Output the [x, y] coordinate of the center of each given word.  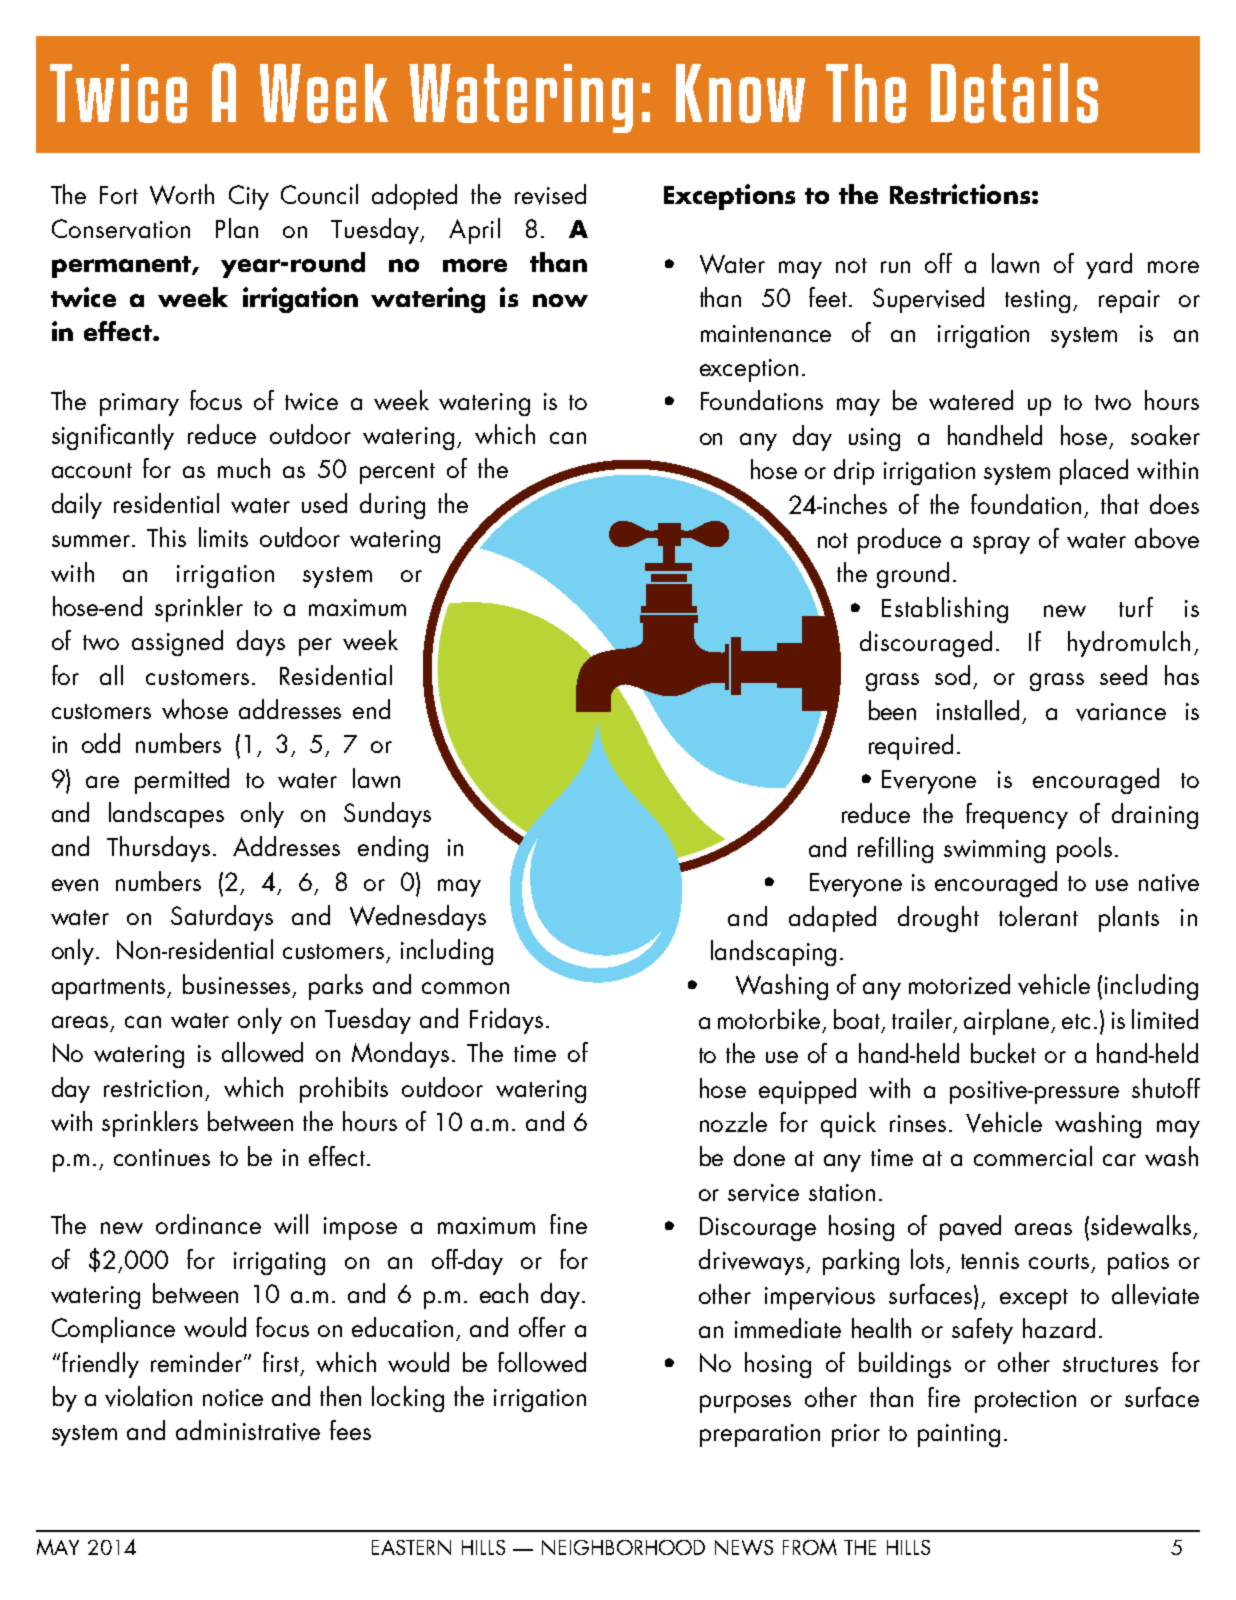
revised [550, 194]
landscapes [166, 815]
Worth [182, 194]
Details [1014, 93]
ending [393, 849]
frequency [1017, 816]
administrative [248, 1430]
